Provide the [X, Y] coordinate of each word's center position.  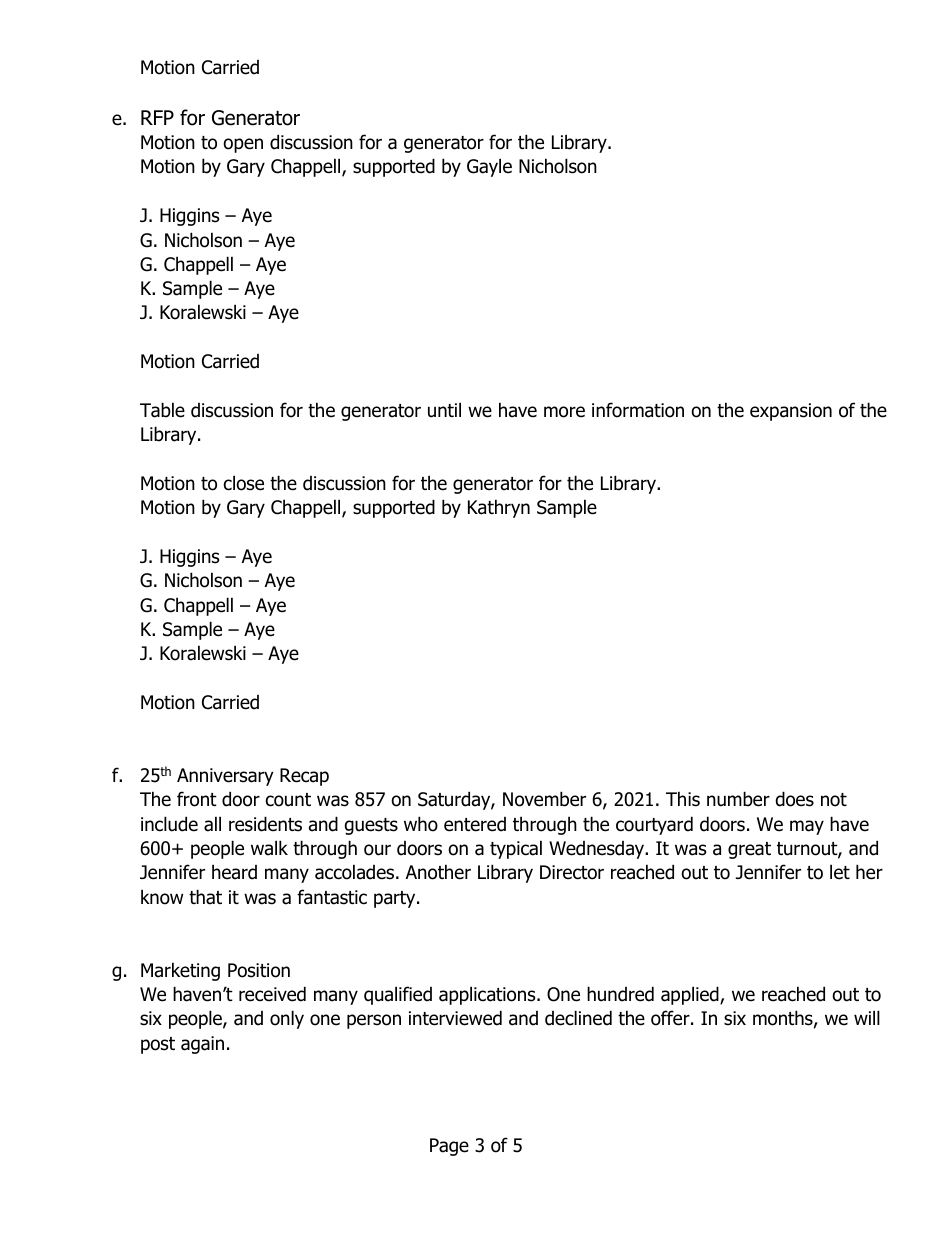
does [795, 799]
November [544, 799]
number [738, 799]
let [840, 872]
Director [572, 872]
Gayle [489, 167]
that [205, 897]
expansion [791, 412]
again [202, 1045]
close [244, 483]
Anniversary [225, 777]
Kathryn [499, 508]
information [638, 410]
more [564, 412]
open [243, 145]
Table [162, 410]
